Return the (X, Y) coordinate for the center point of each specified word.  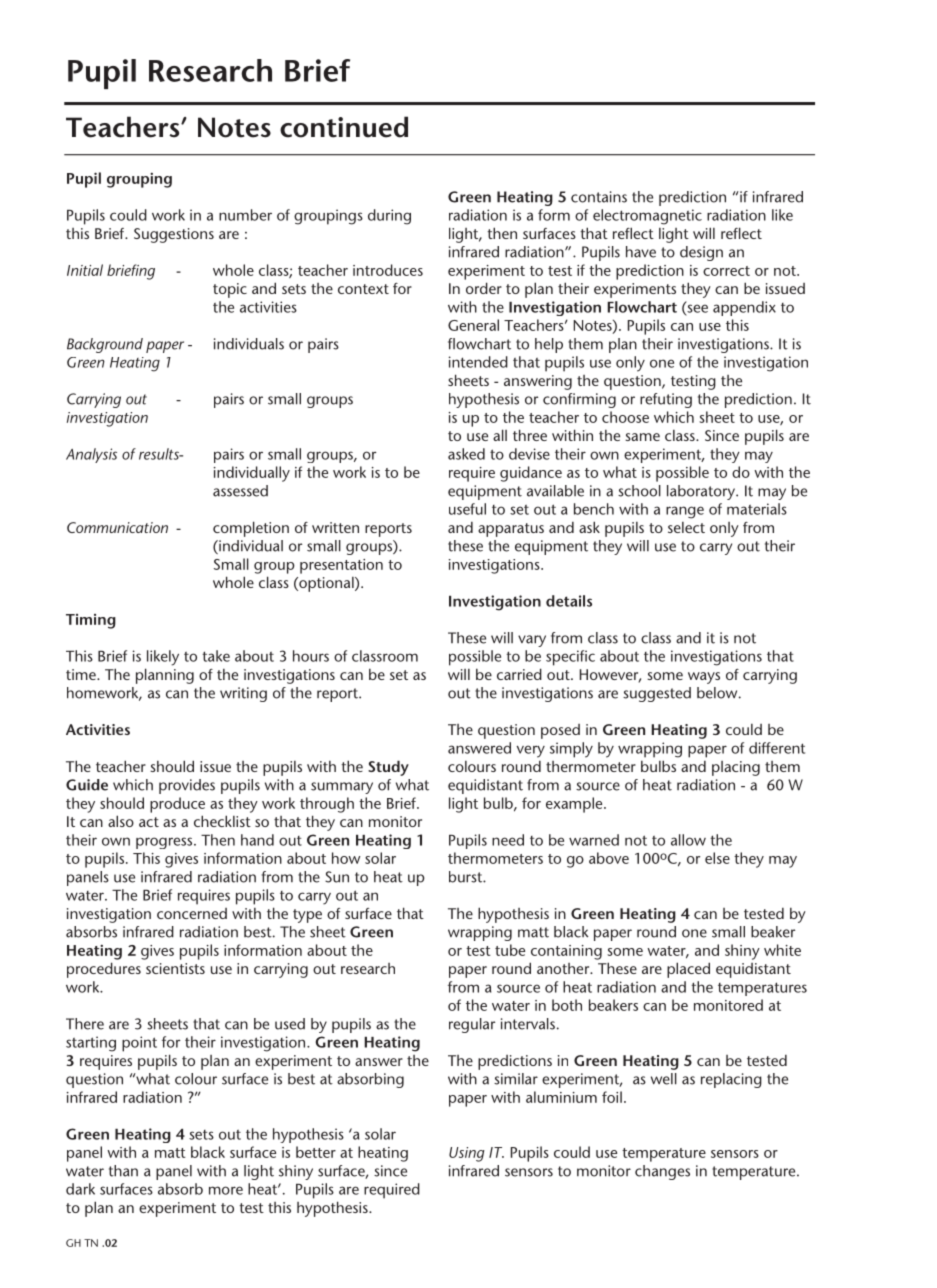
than (123, 1171)
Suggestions (174, 235)
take (216, 656)
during (389, 217)
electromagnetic (647, 217)
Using (467, 1154)
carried (519, 674)
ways (704, 678)
